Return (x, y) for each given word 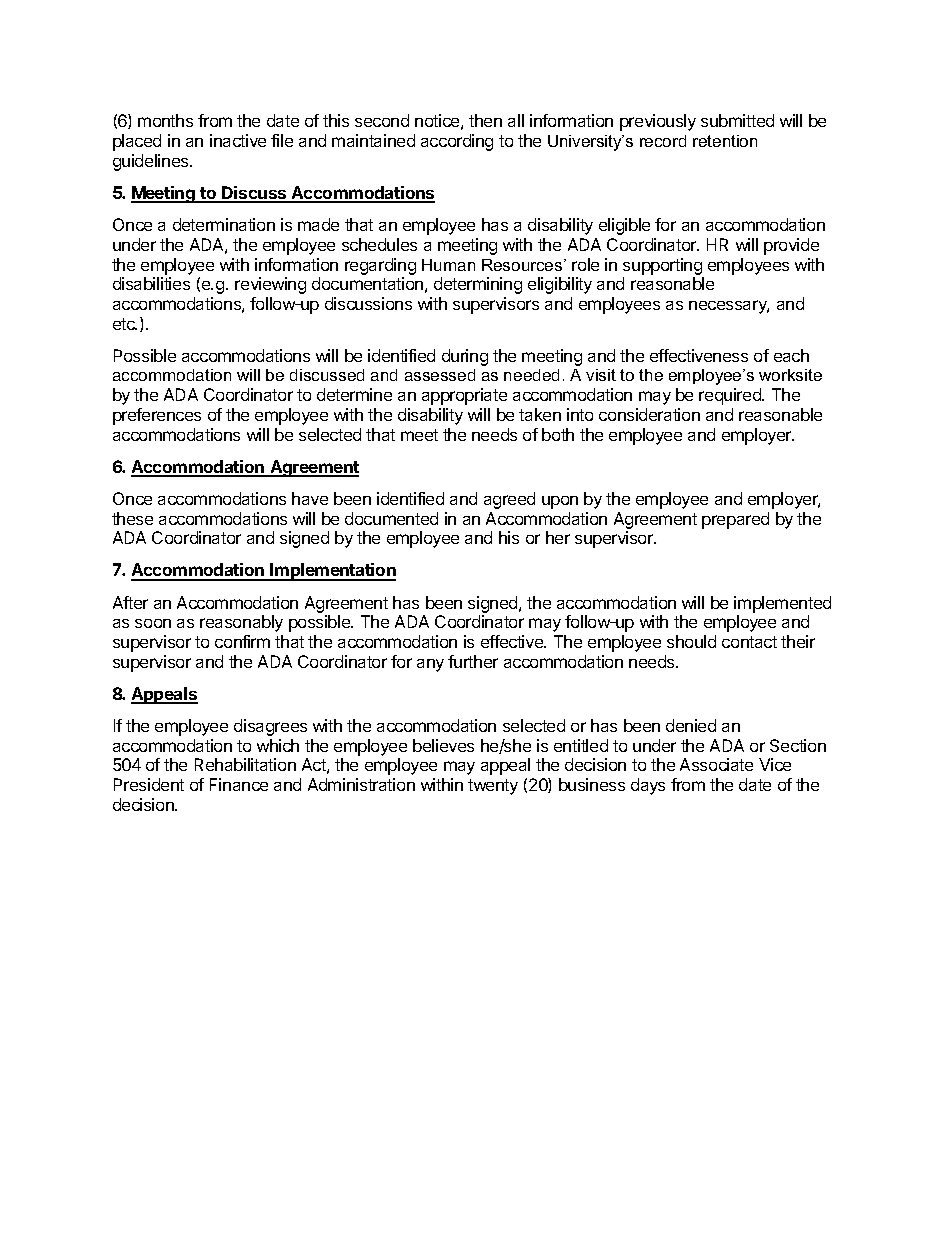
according (457, 142)
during (465, 357)
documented (391, 518)
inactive (238, 140)
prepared (735, 520)
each (791, 355)
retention (725, 141)
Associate (716, 764)
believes (443, 745)
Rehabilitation (245, 764)
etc (125, 324)
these (132, 518)
